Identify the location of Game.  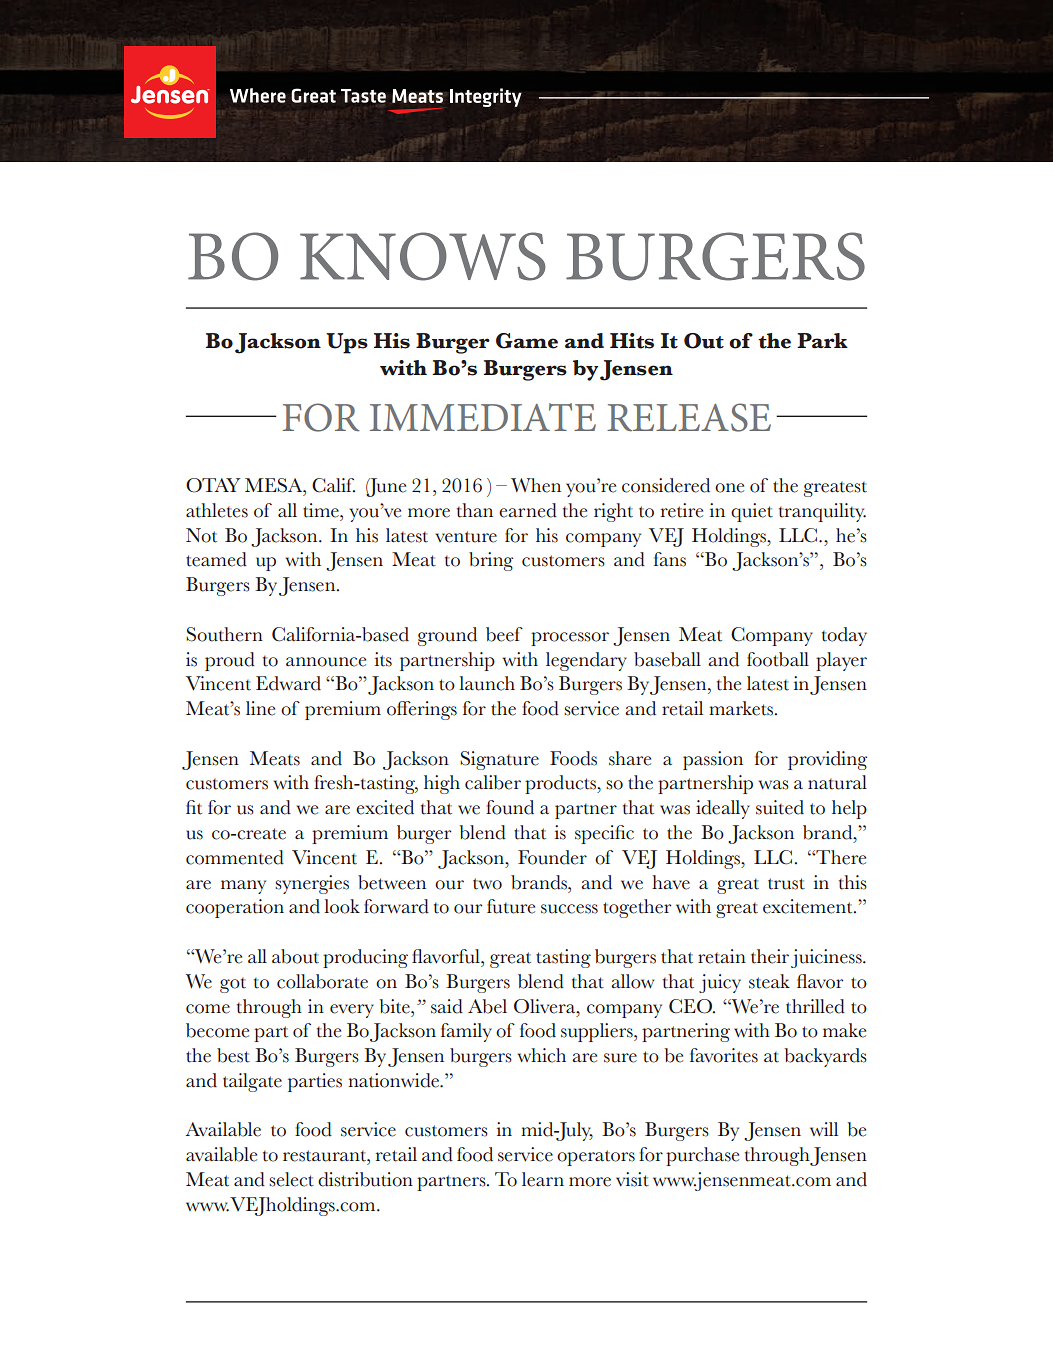
(527, 341).
